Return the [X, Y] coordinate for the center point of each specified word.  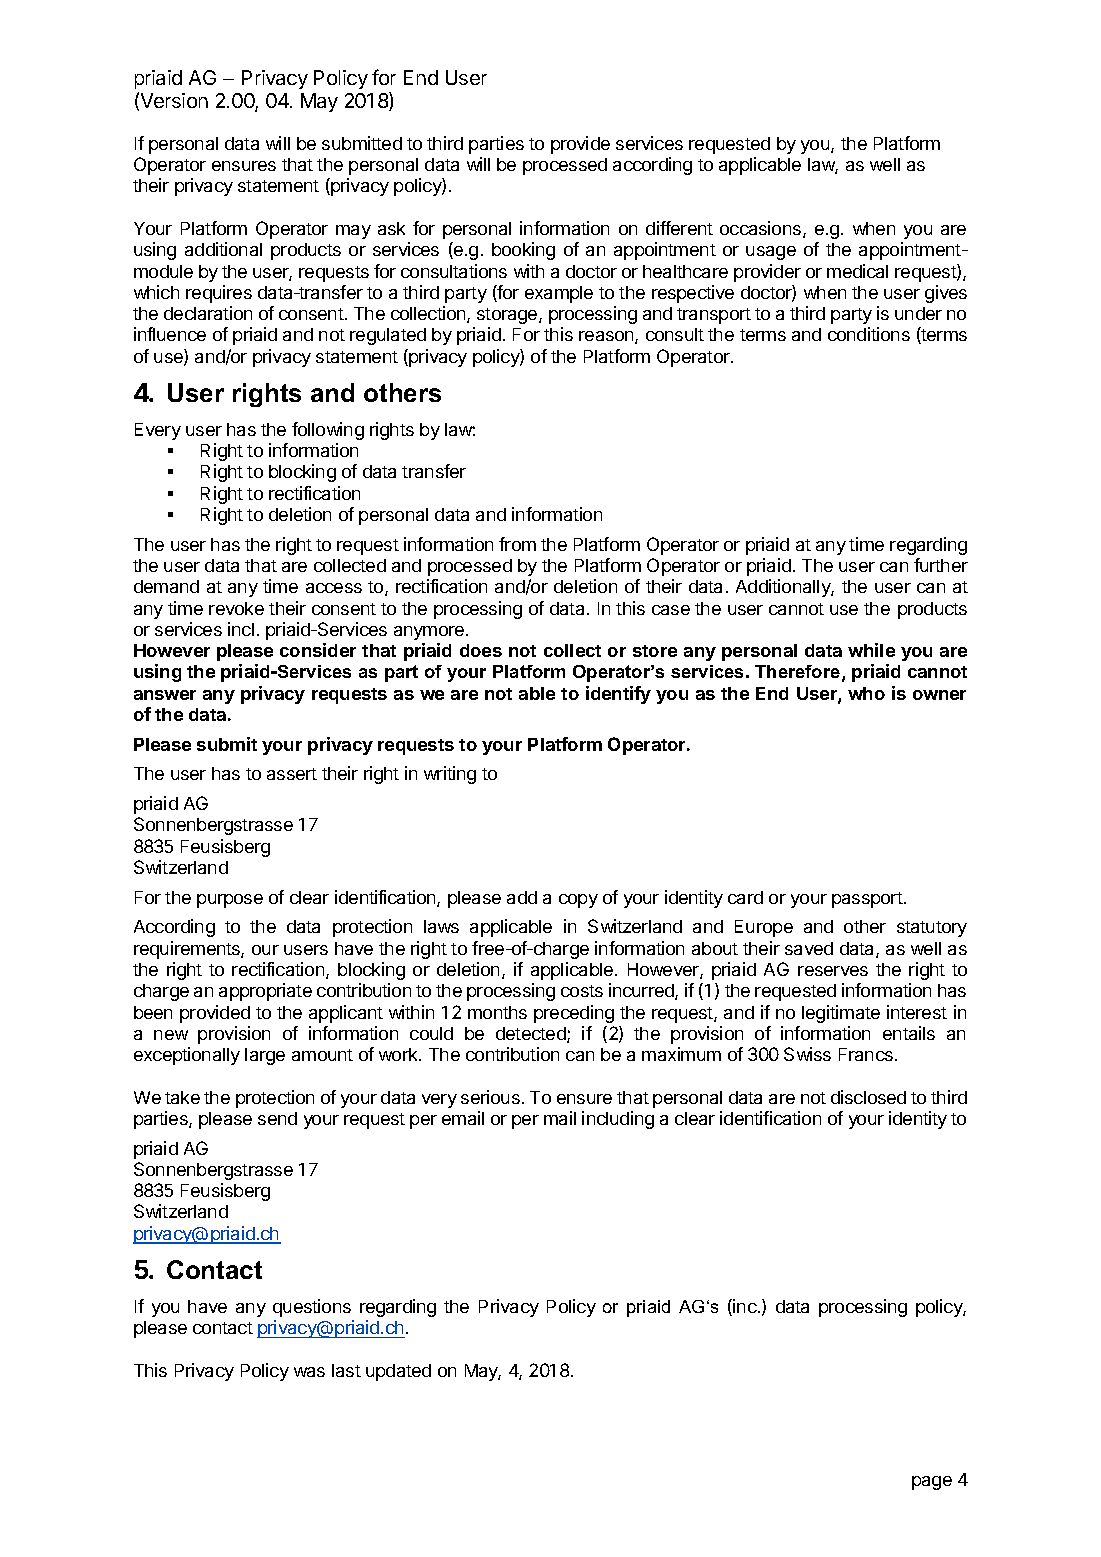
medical [857, 271]
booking [523, 251]
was [309, 1372]
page [932, 1483]
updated [398, 1372]
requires [219, 294]
